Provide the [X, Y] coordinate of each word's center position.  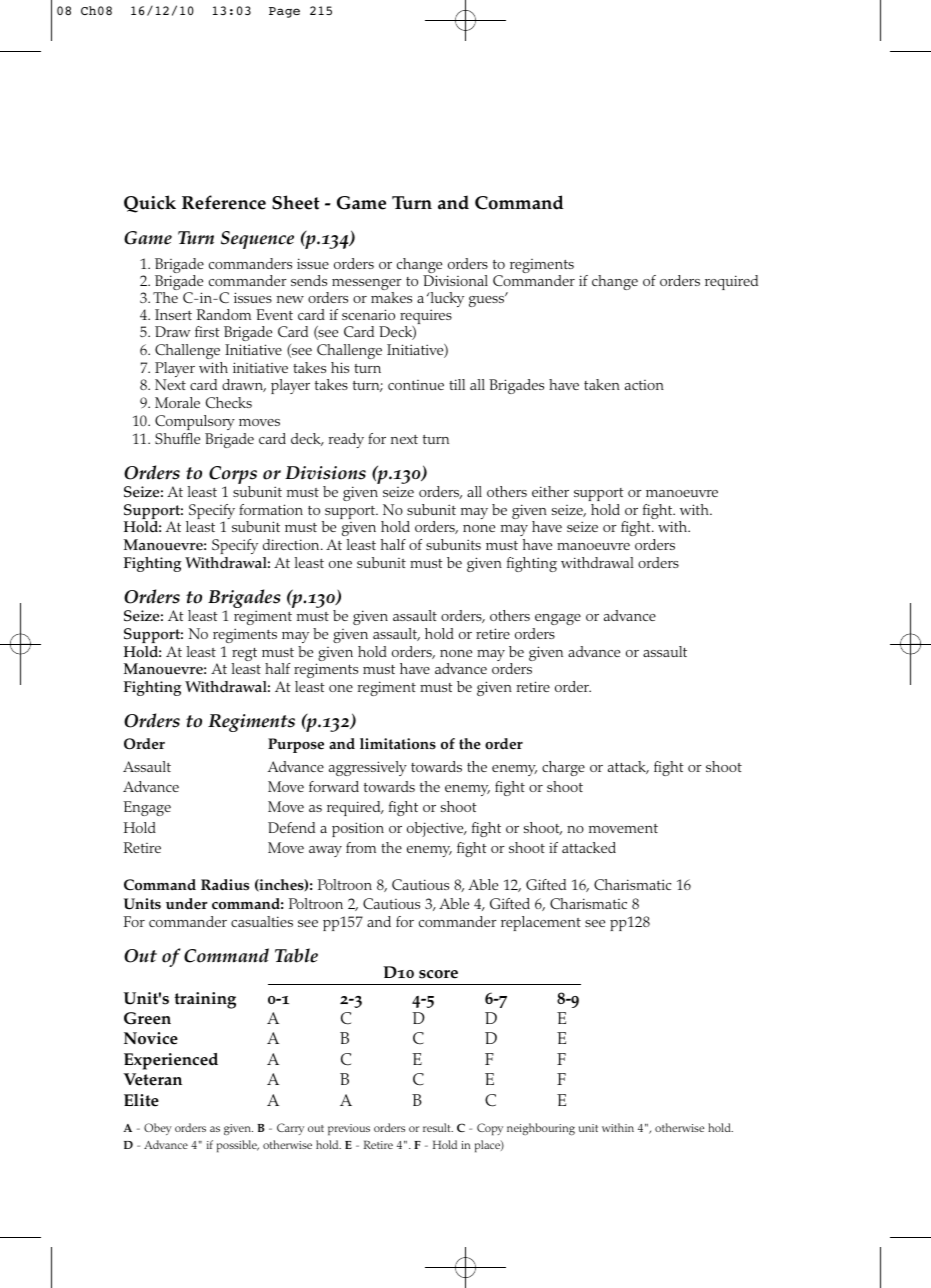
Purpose [296, 745]
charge [563, 768]
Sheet [296, 202]
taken [602, 384]
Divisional [455, 280]
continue [416, 385]
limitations [398, 744]
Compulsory [195, 422]
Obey [158, 1129]
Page [284, 12]
